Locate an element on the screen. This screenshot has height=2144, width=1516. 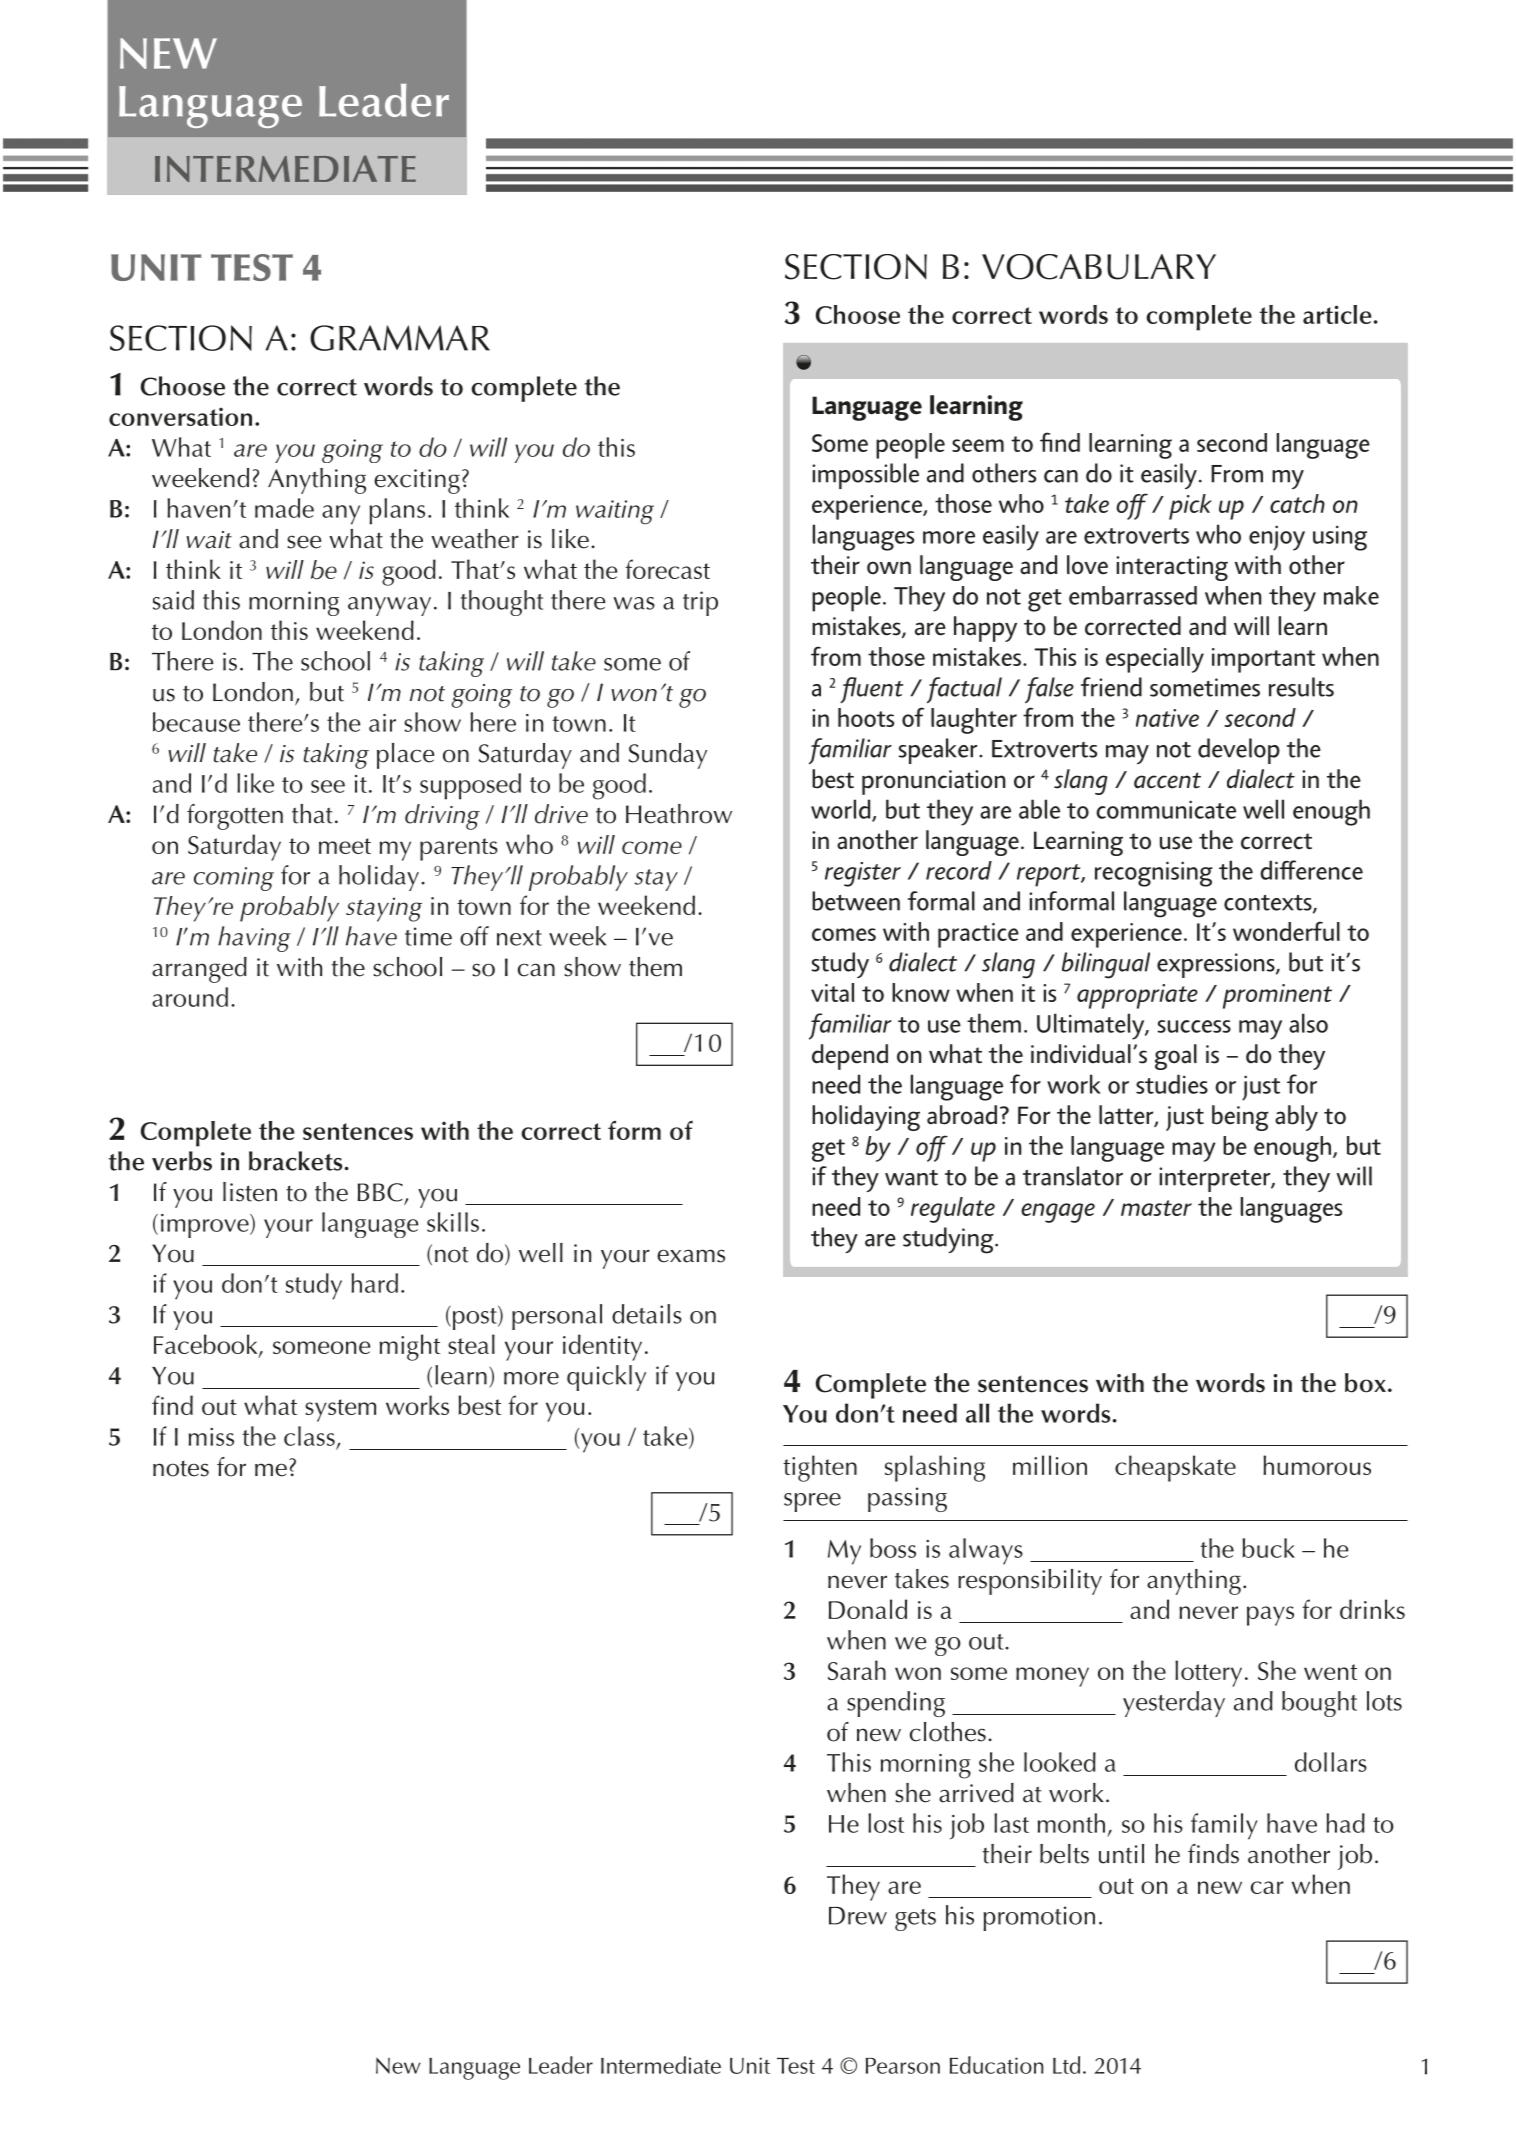
cheapskate is located at coordinates (1175, 1468).
